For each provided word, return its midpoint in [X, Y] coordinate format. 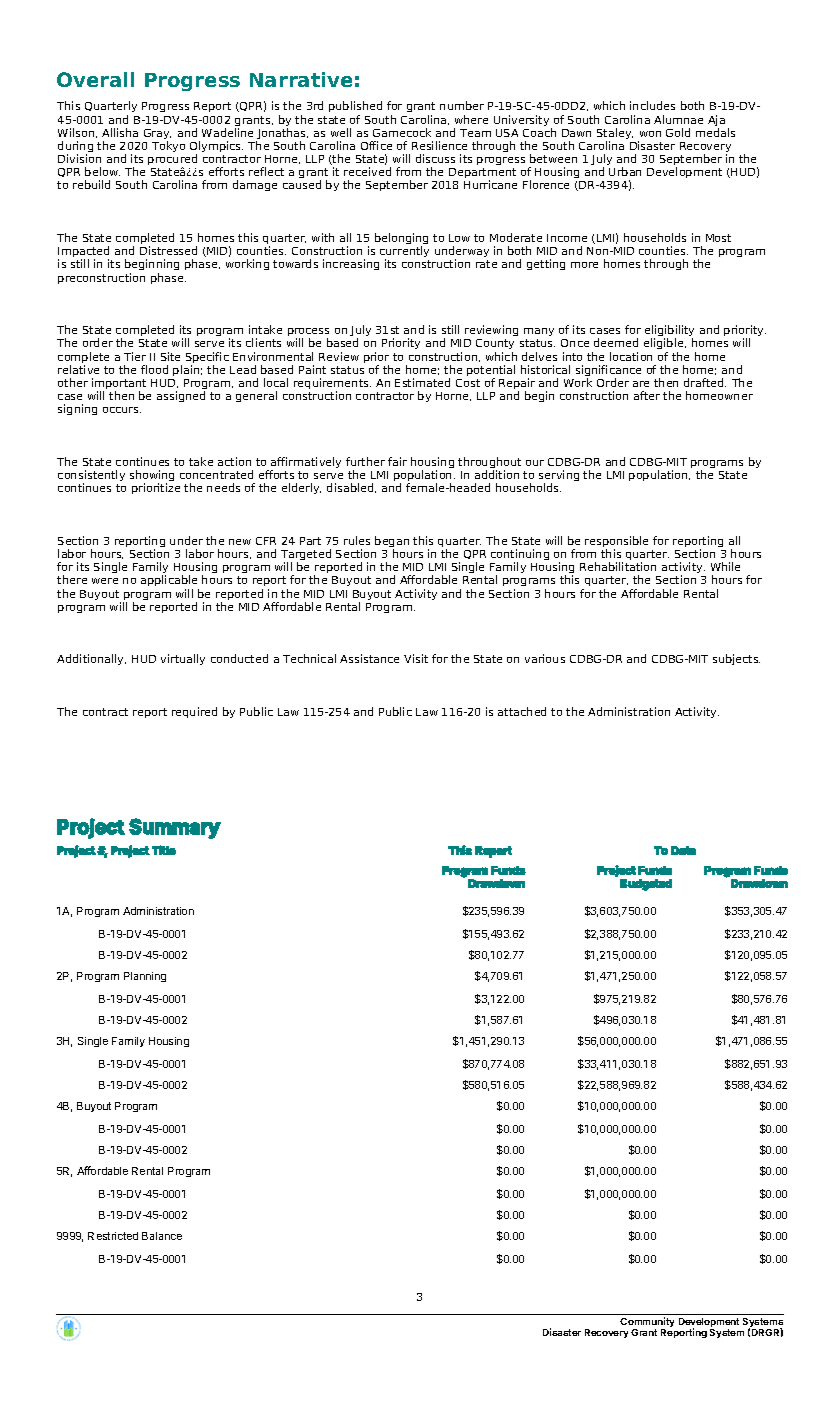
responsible [616, 543]
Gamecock [402, 132]
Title [164, 850]
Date [683, 850]
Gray [157, 135]
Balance [162, 1236]
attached [522, 711]
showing [152, 477]
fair [397, 461]
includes [652, 105]
